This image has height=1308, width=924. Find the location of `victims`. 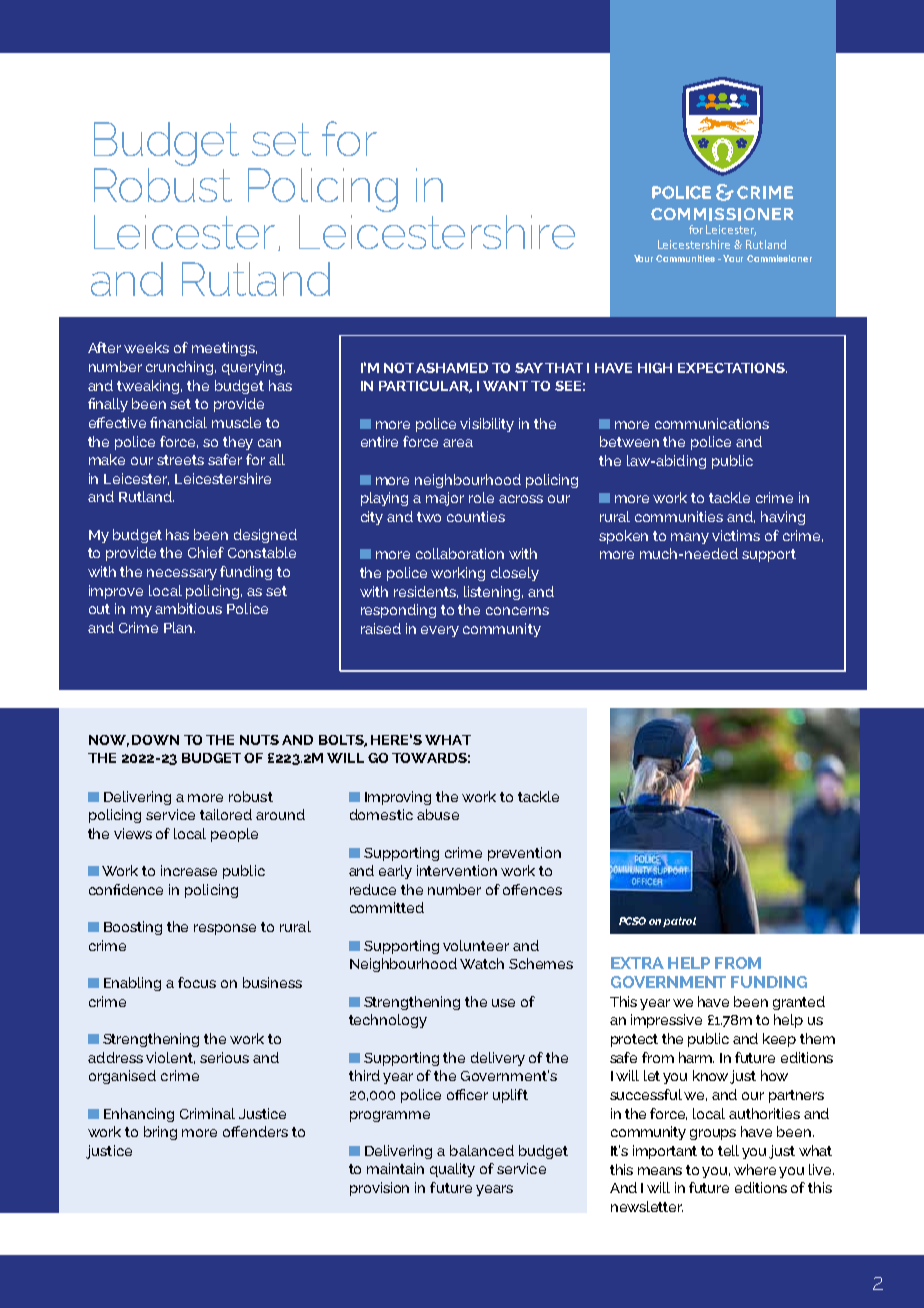

victims is located at coordinates (736, 535).
